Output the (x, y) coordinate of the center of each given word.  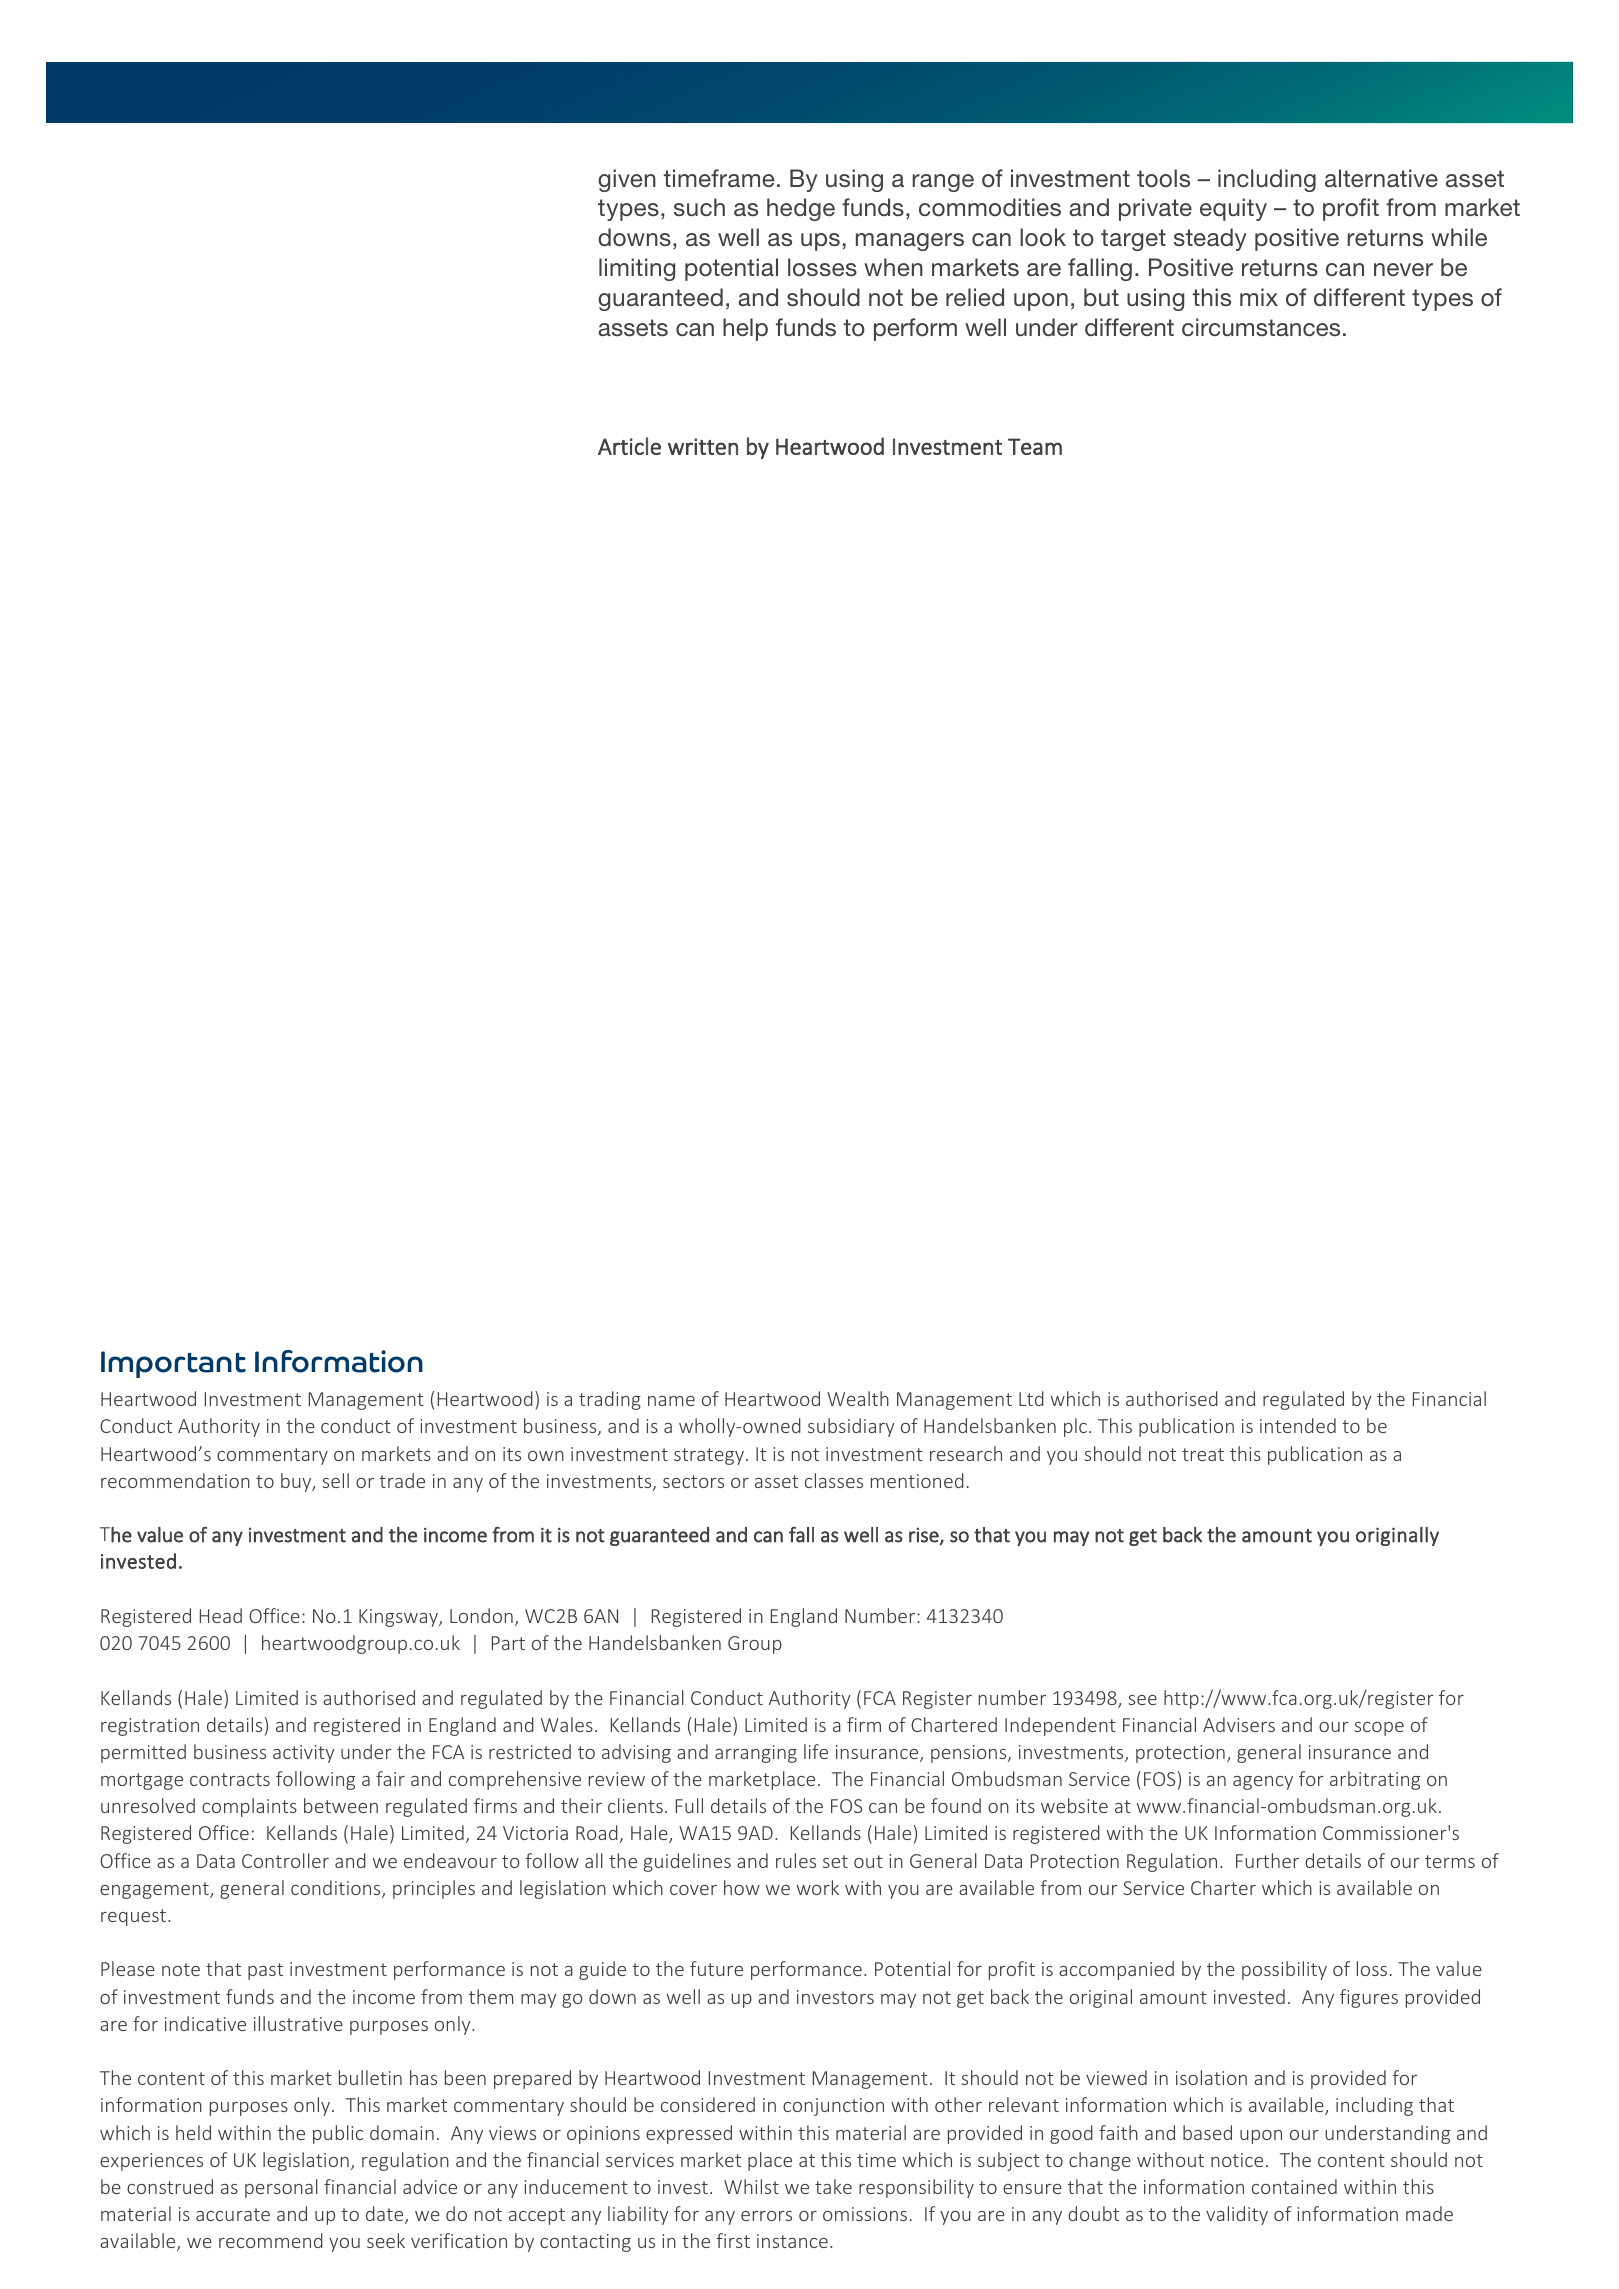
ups (820, 242)
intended (1298, 1425)
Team (1035, 446)
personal (281, 2188)
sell (335, 1480)
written (703, 446)
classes (834, 1480)
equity (1233, 209)
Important (173, 1364)
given (627, 180)
